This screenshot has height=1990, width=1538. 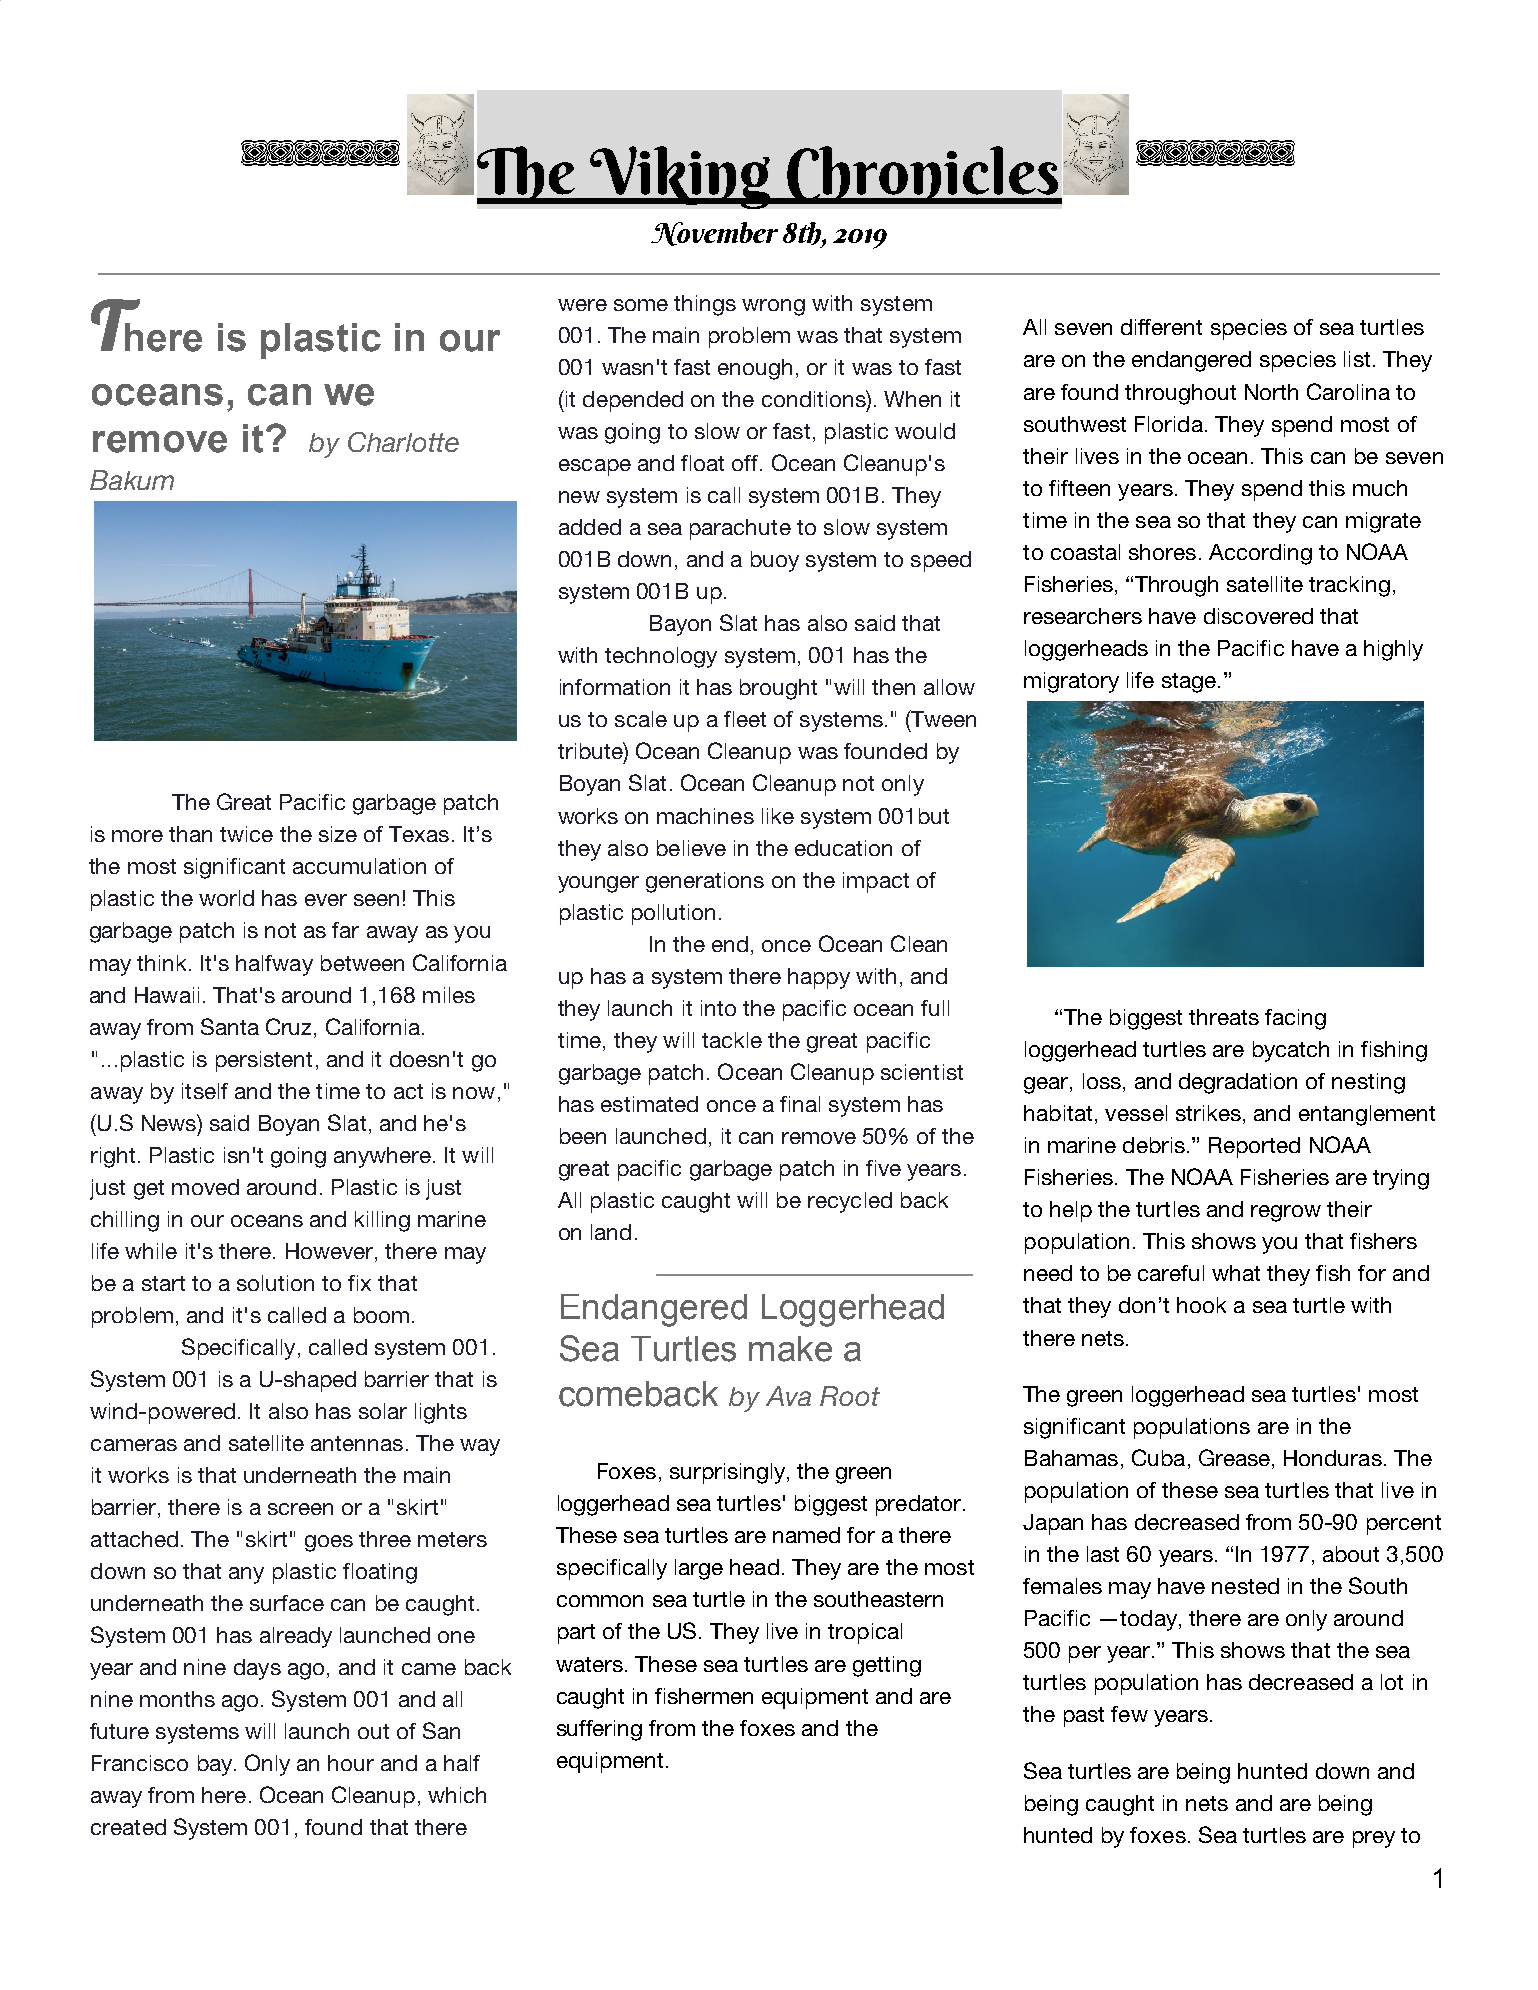 What do you see at coordinates (246, 834) in the screenshot?
I see `twice` at bounding box center [246, 834].
